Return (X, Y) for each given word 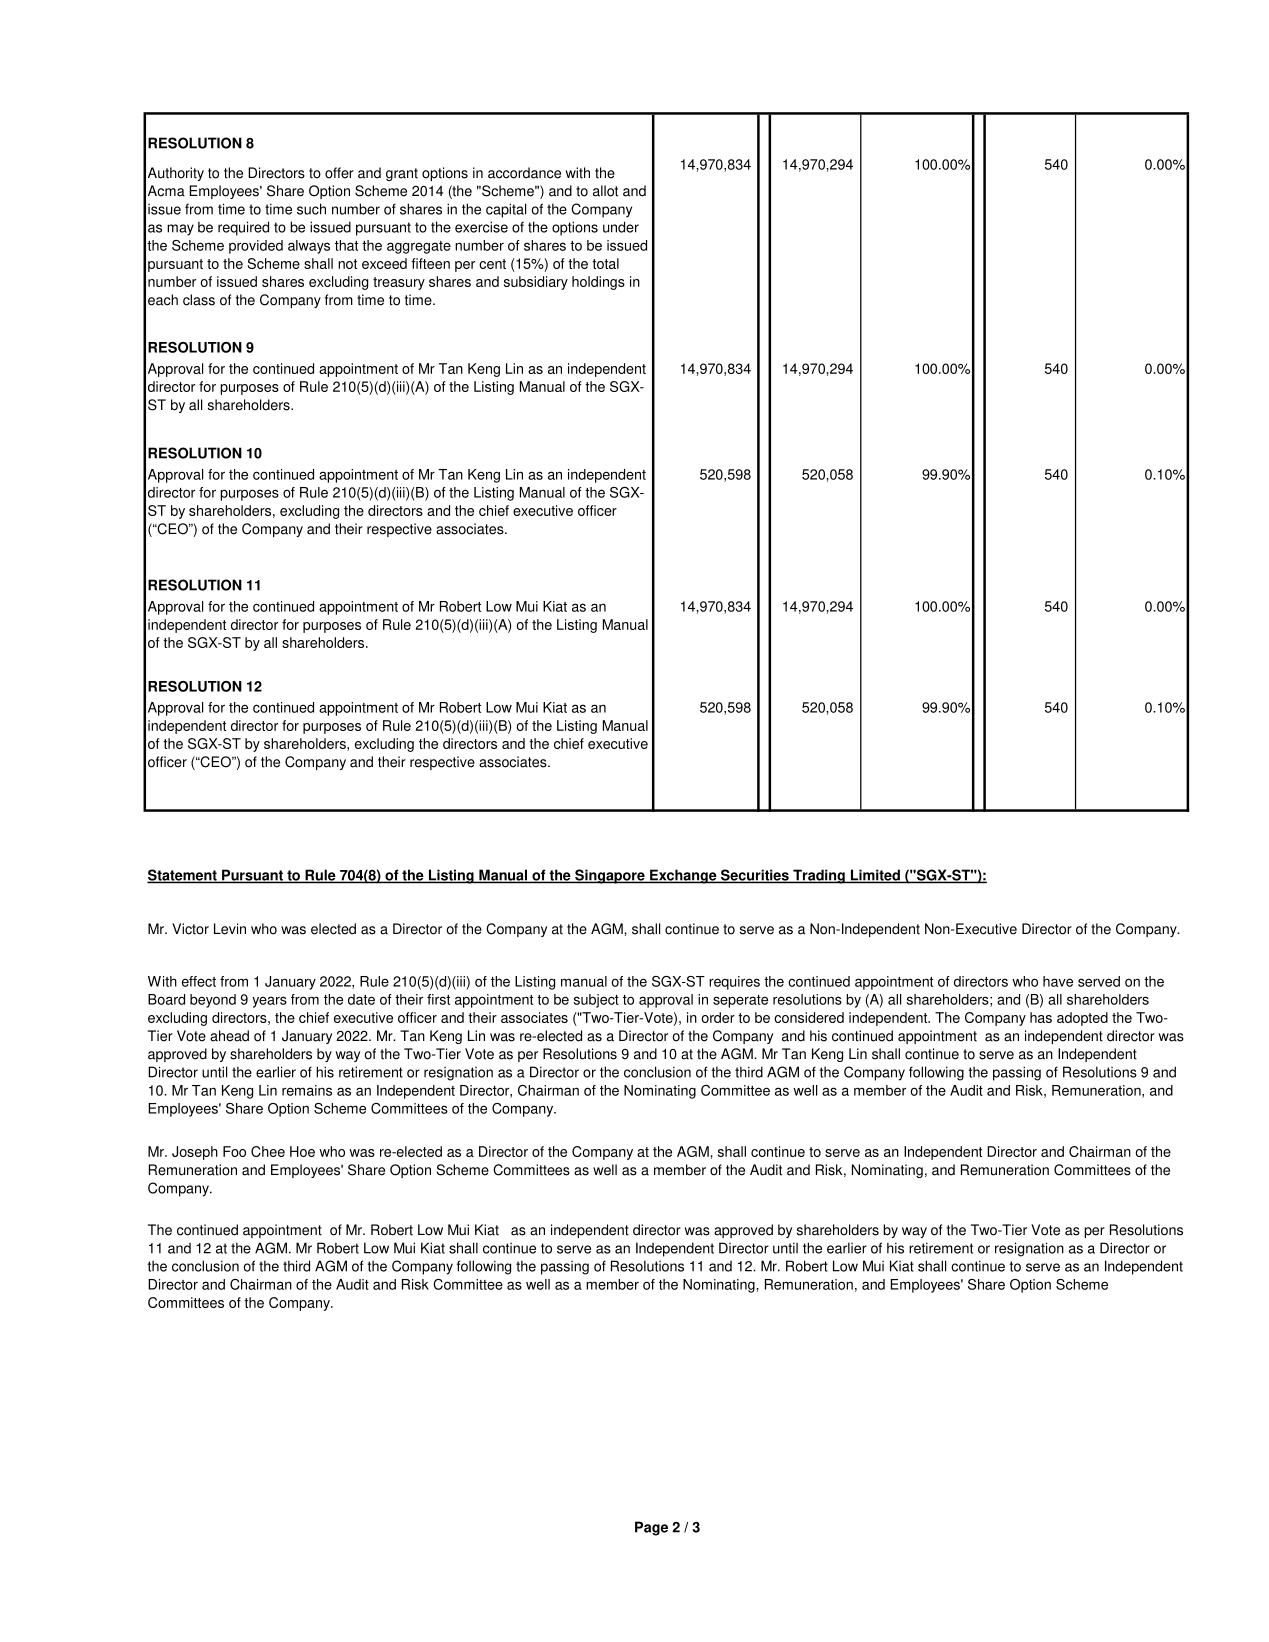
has (1041, 1017)
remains (307, 1090)
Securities (755, 876)
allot (605, 191)
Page (651, 1528)
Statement (183, 876)
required (243, 228)
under (621, 227)
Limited (875, 876)
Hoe (302, 1151)
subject (596, 1001)
